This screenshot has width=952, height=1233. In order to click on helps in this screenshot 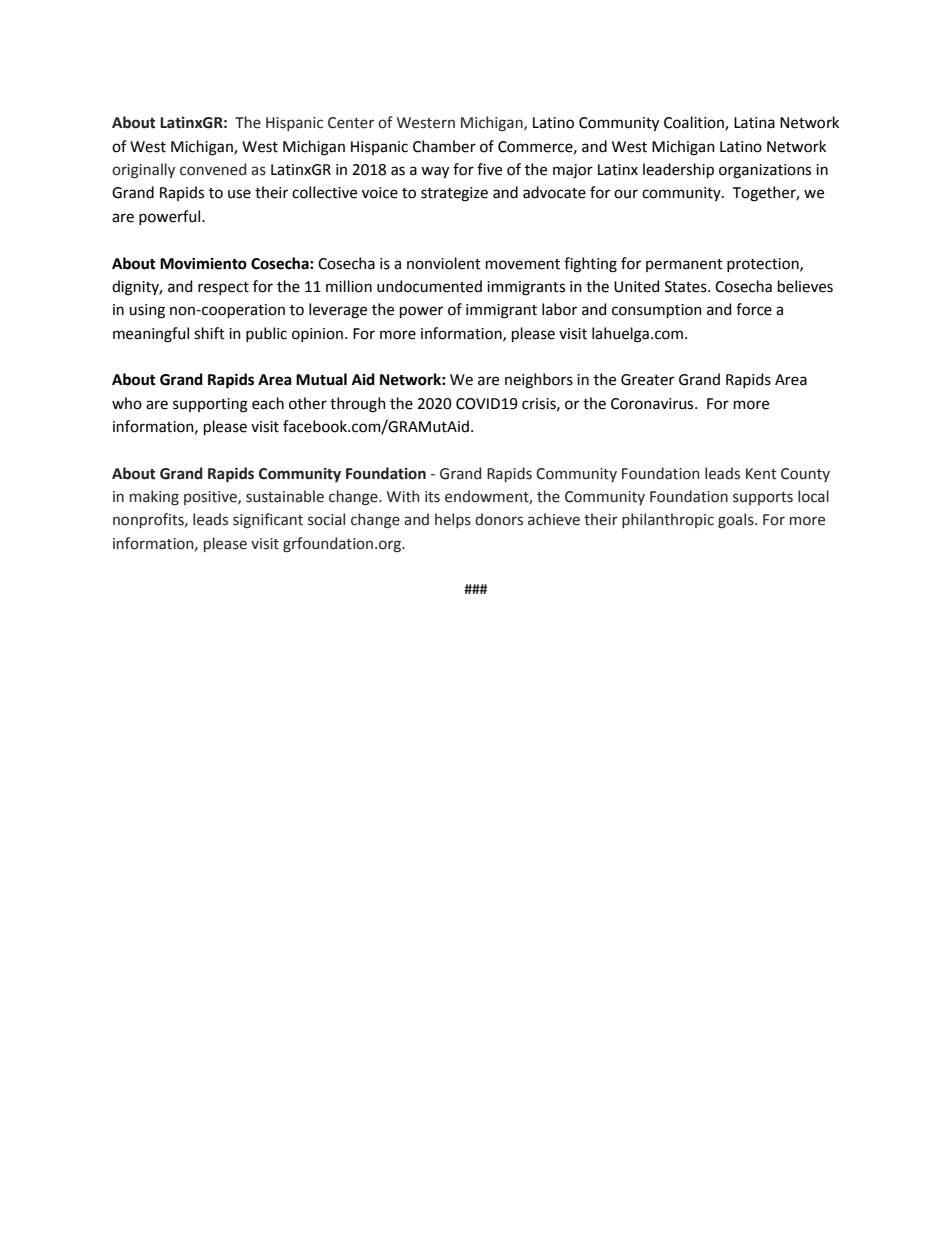, I will do `click(453, 520)`.
